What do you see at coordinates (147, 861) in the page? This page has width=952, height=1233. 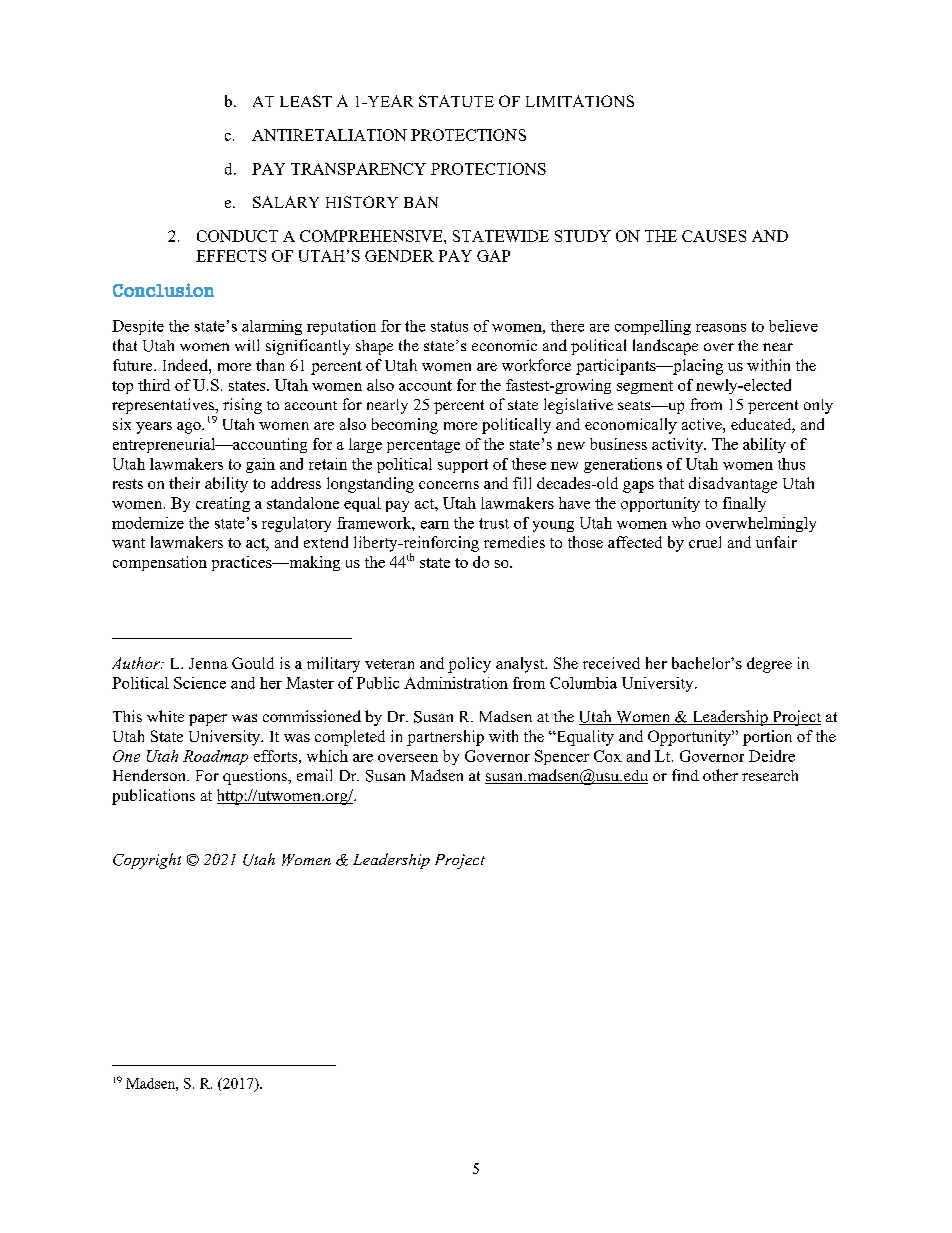 I see `Copyright` at bounding box center [147, 861].
